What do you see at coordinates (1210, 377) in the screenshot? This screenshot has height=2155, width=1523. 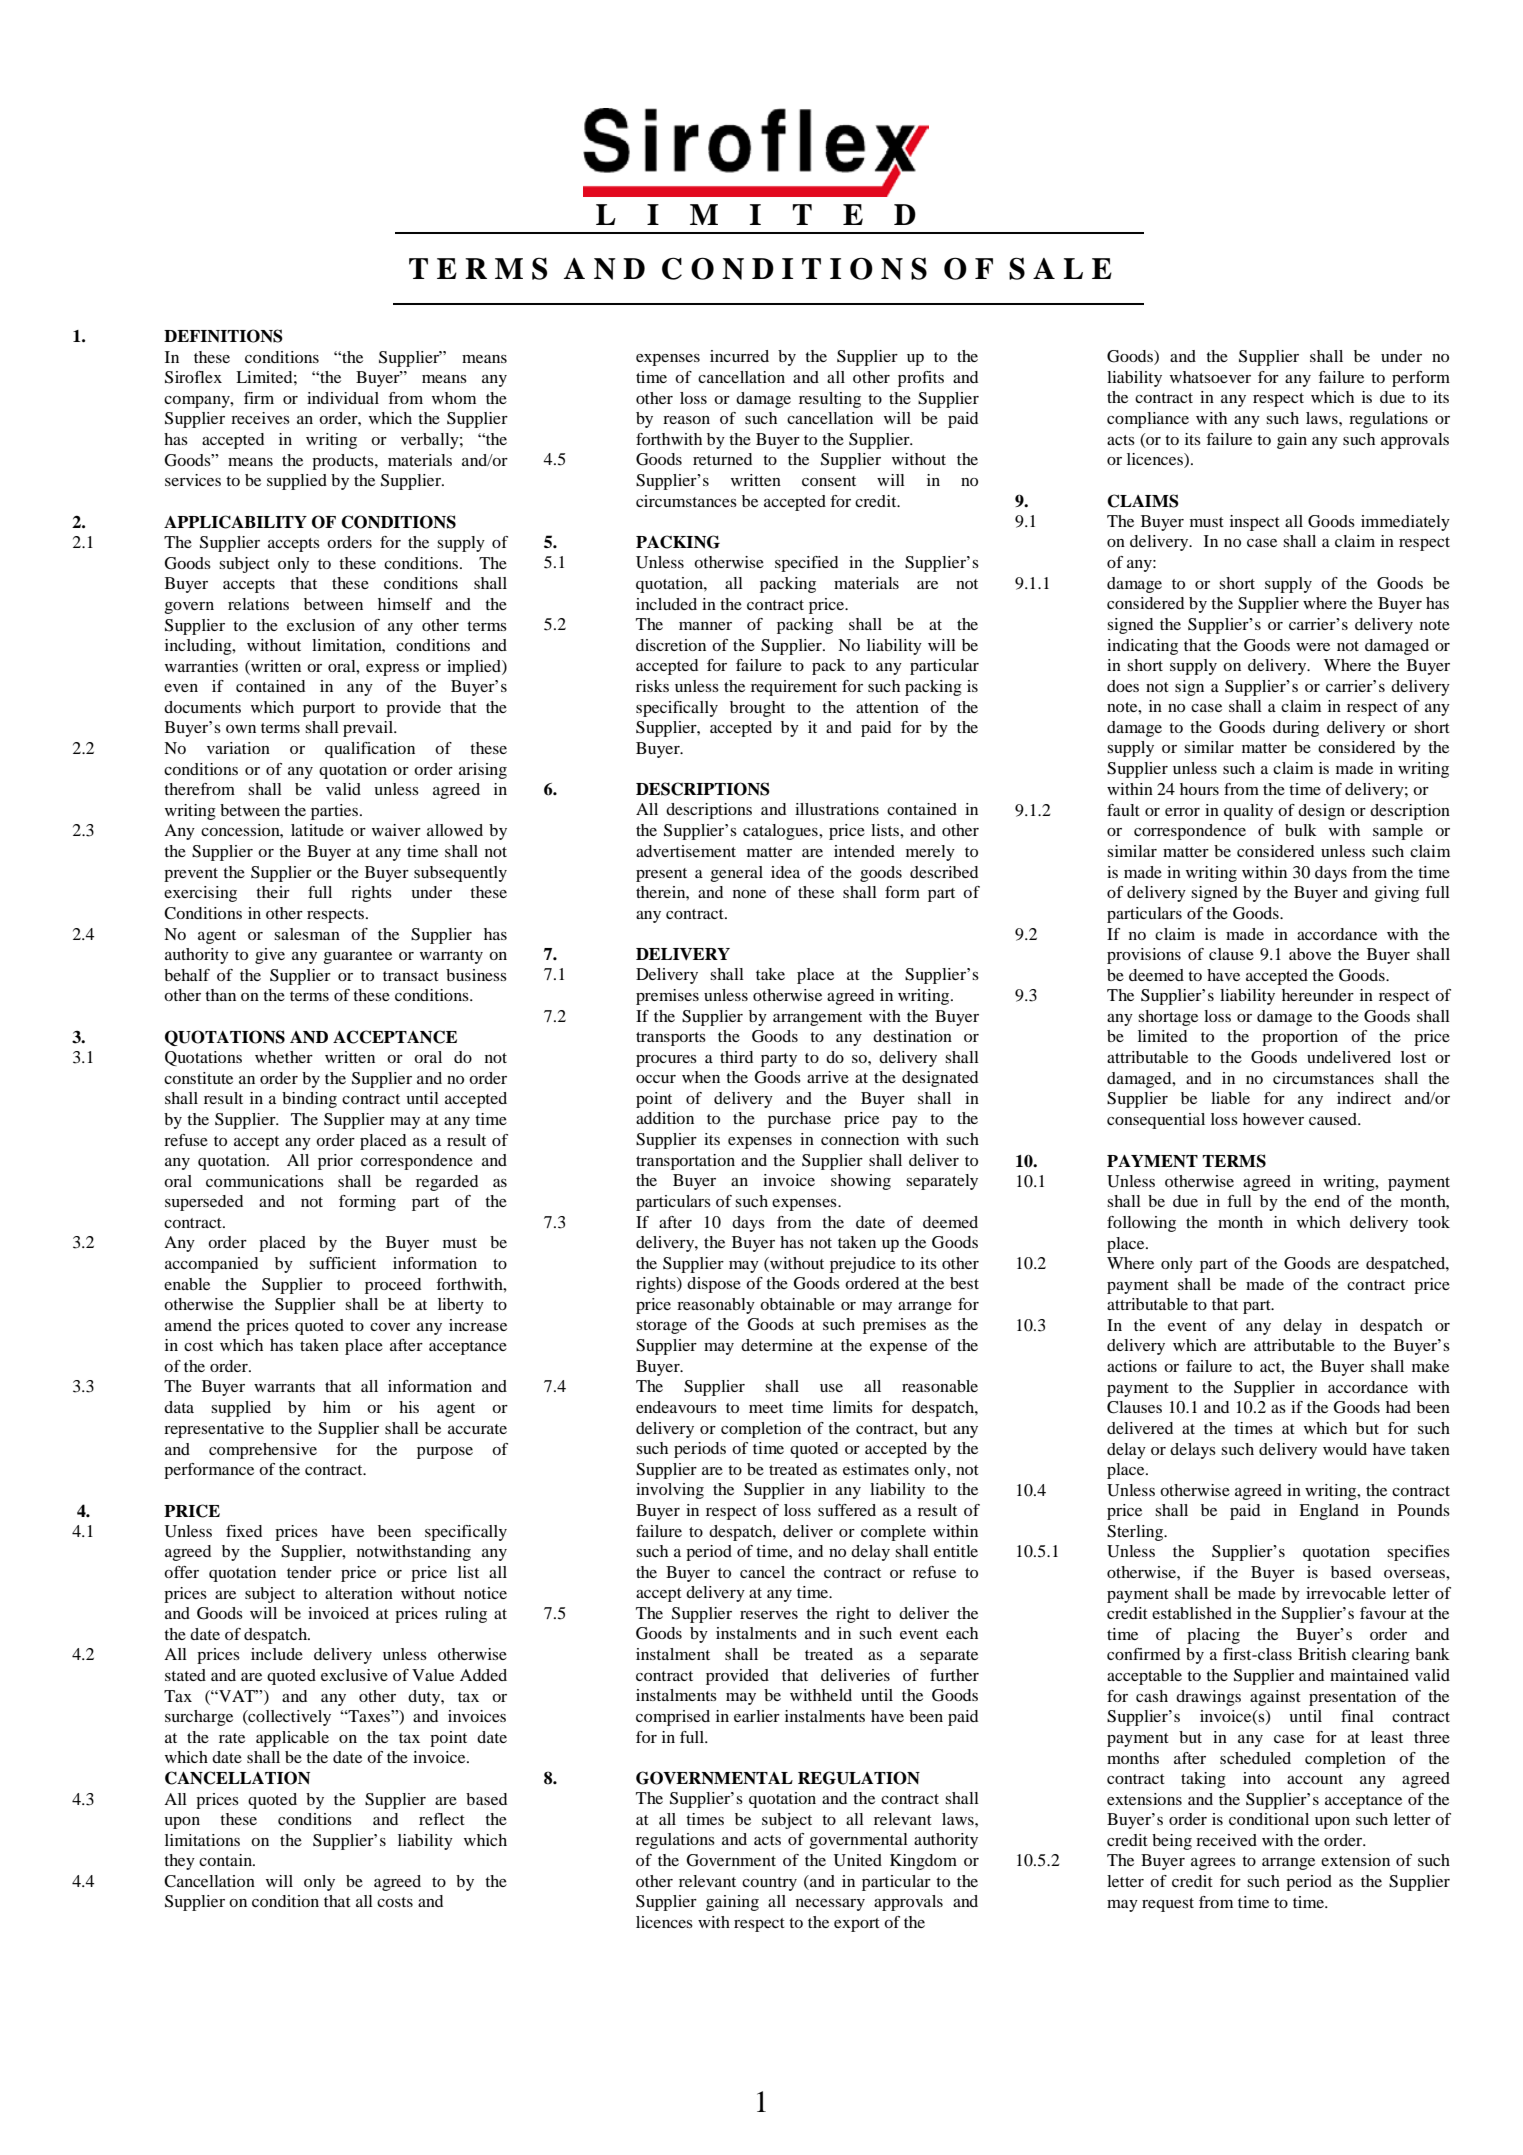 I see `whatsoever` at bounding box center [1210, 377].
